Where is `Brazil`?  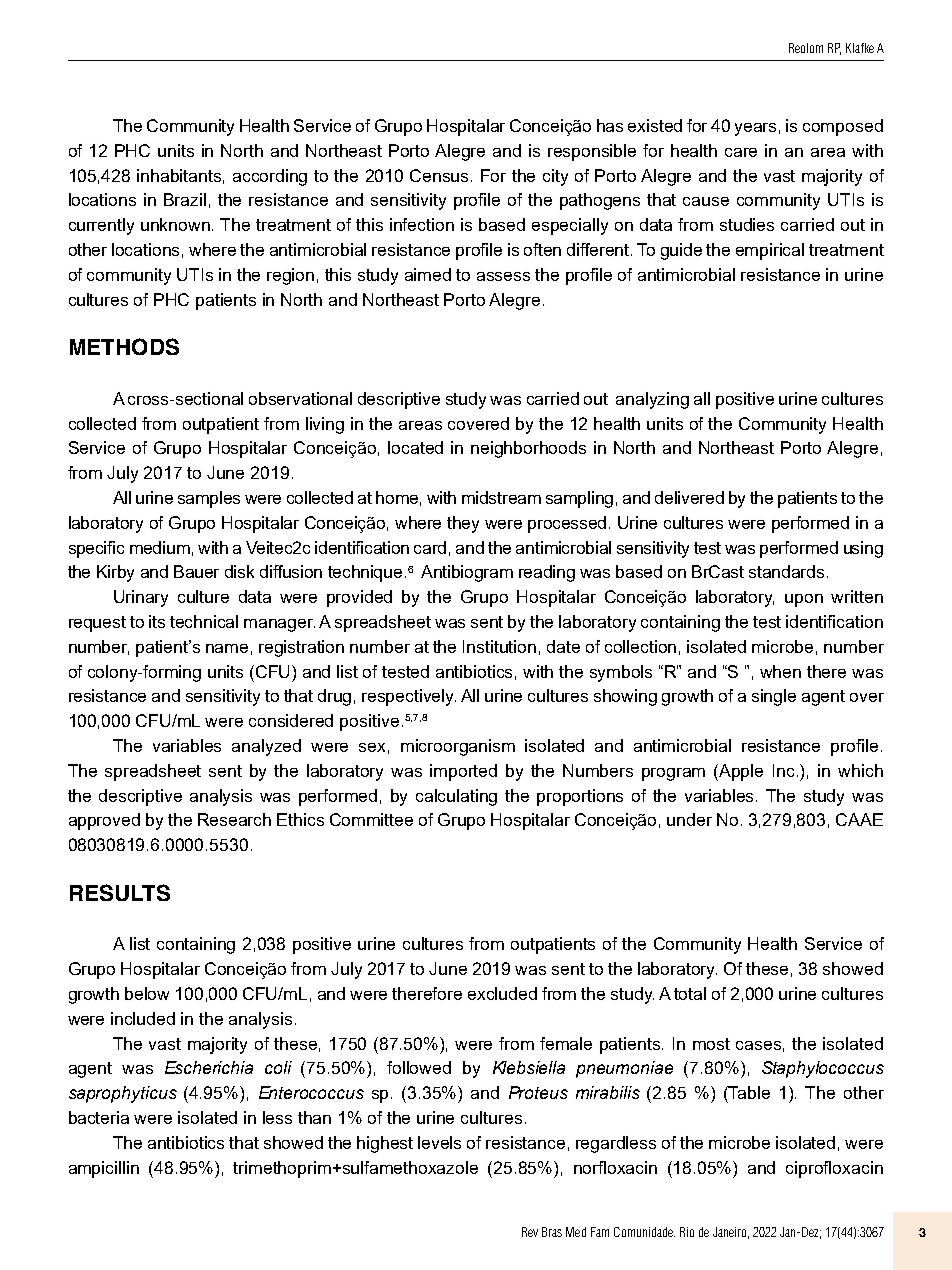
Brazil is located at coordinates (185, 199).
